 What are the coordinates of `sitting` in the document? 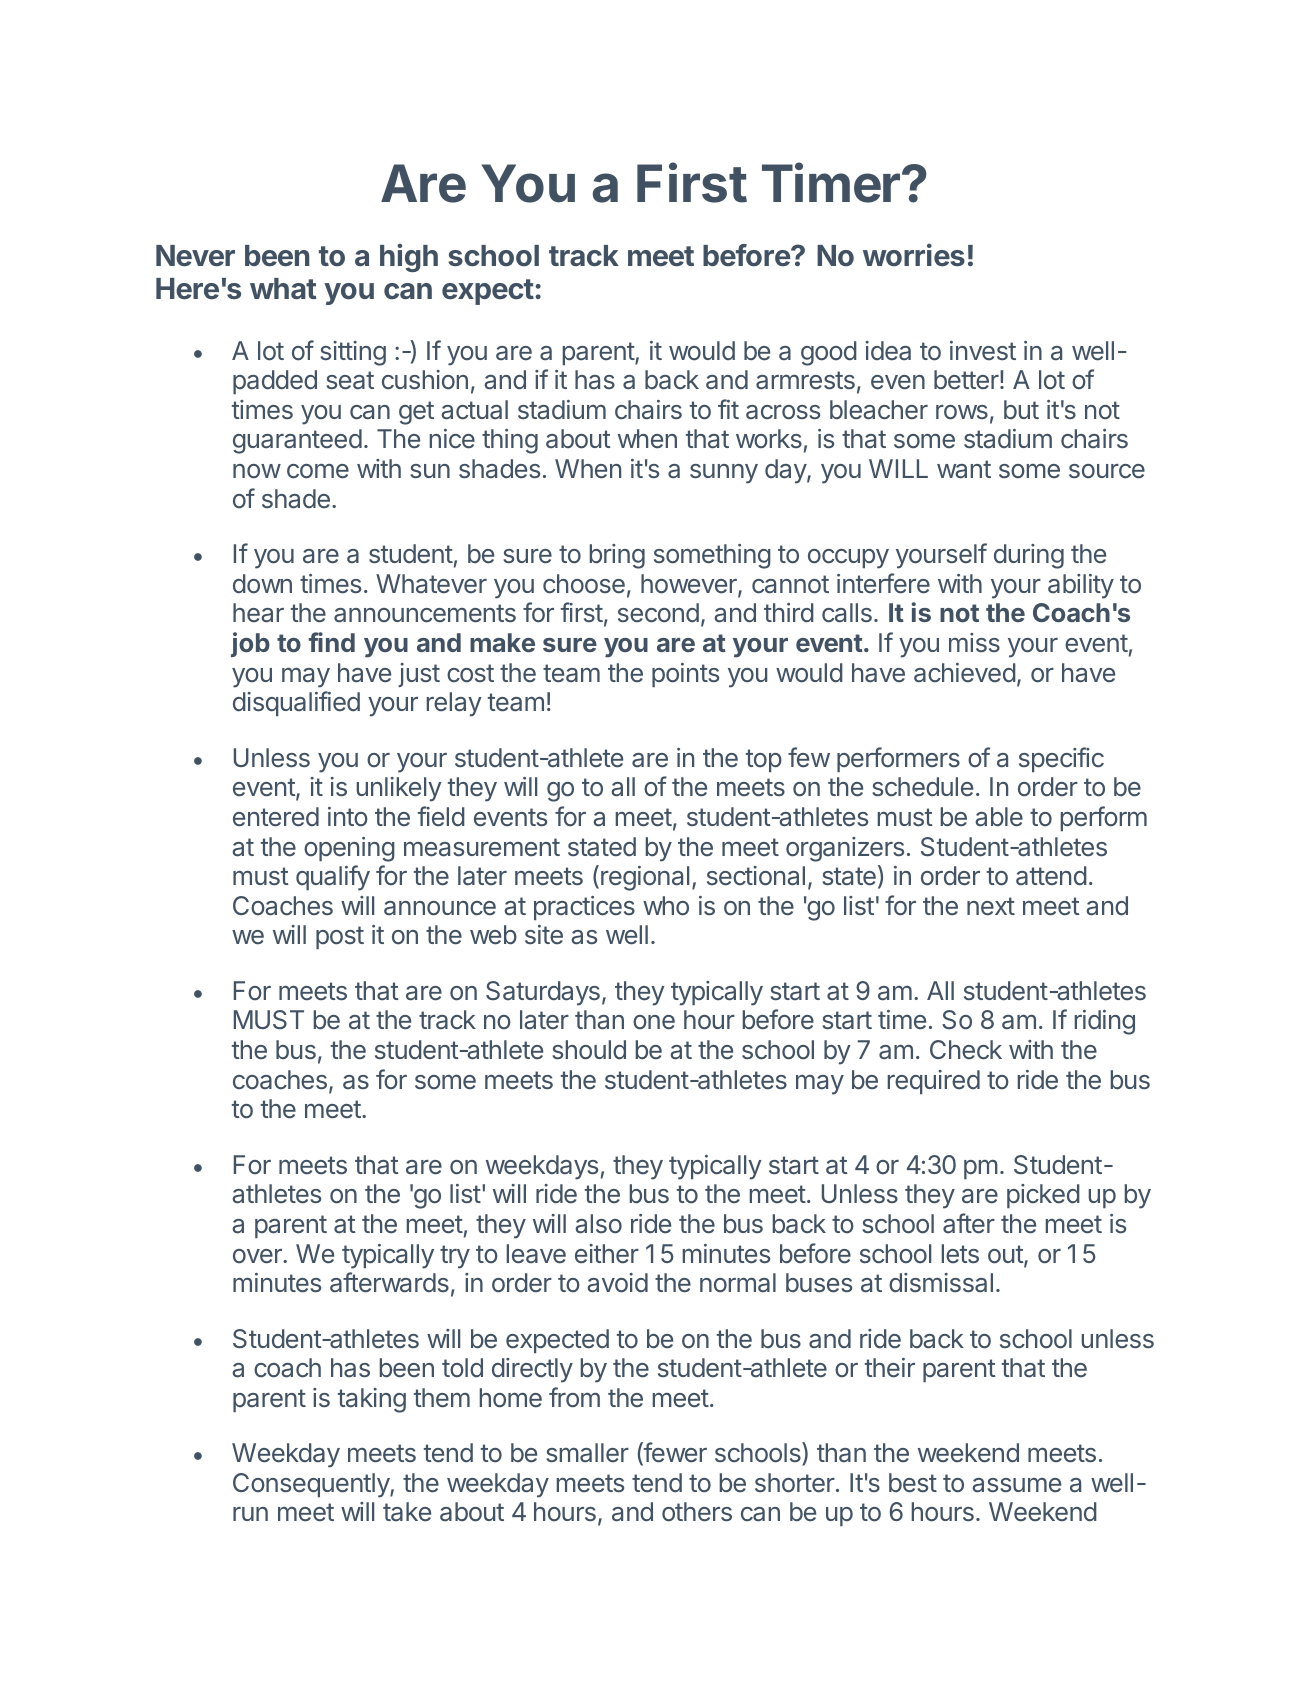 It's located at (353, 353).
